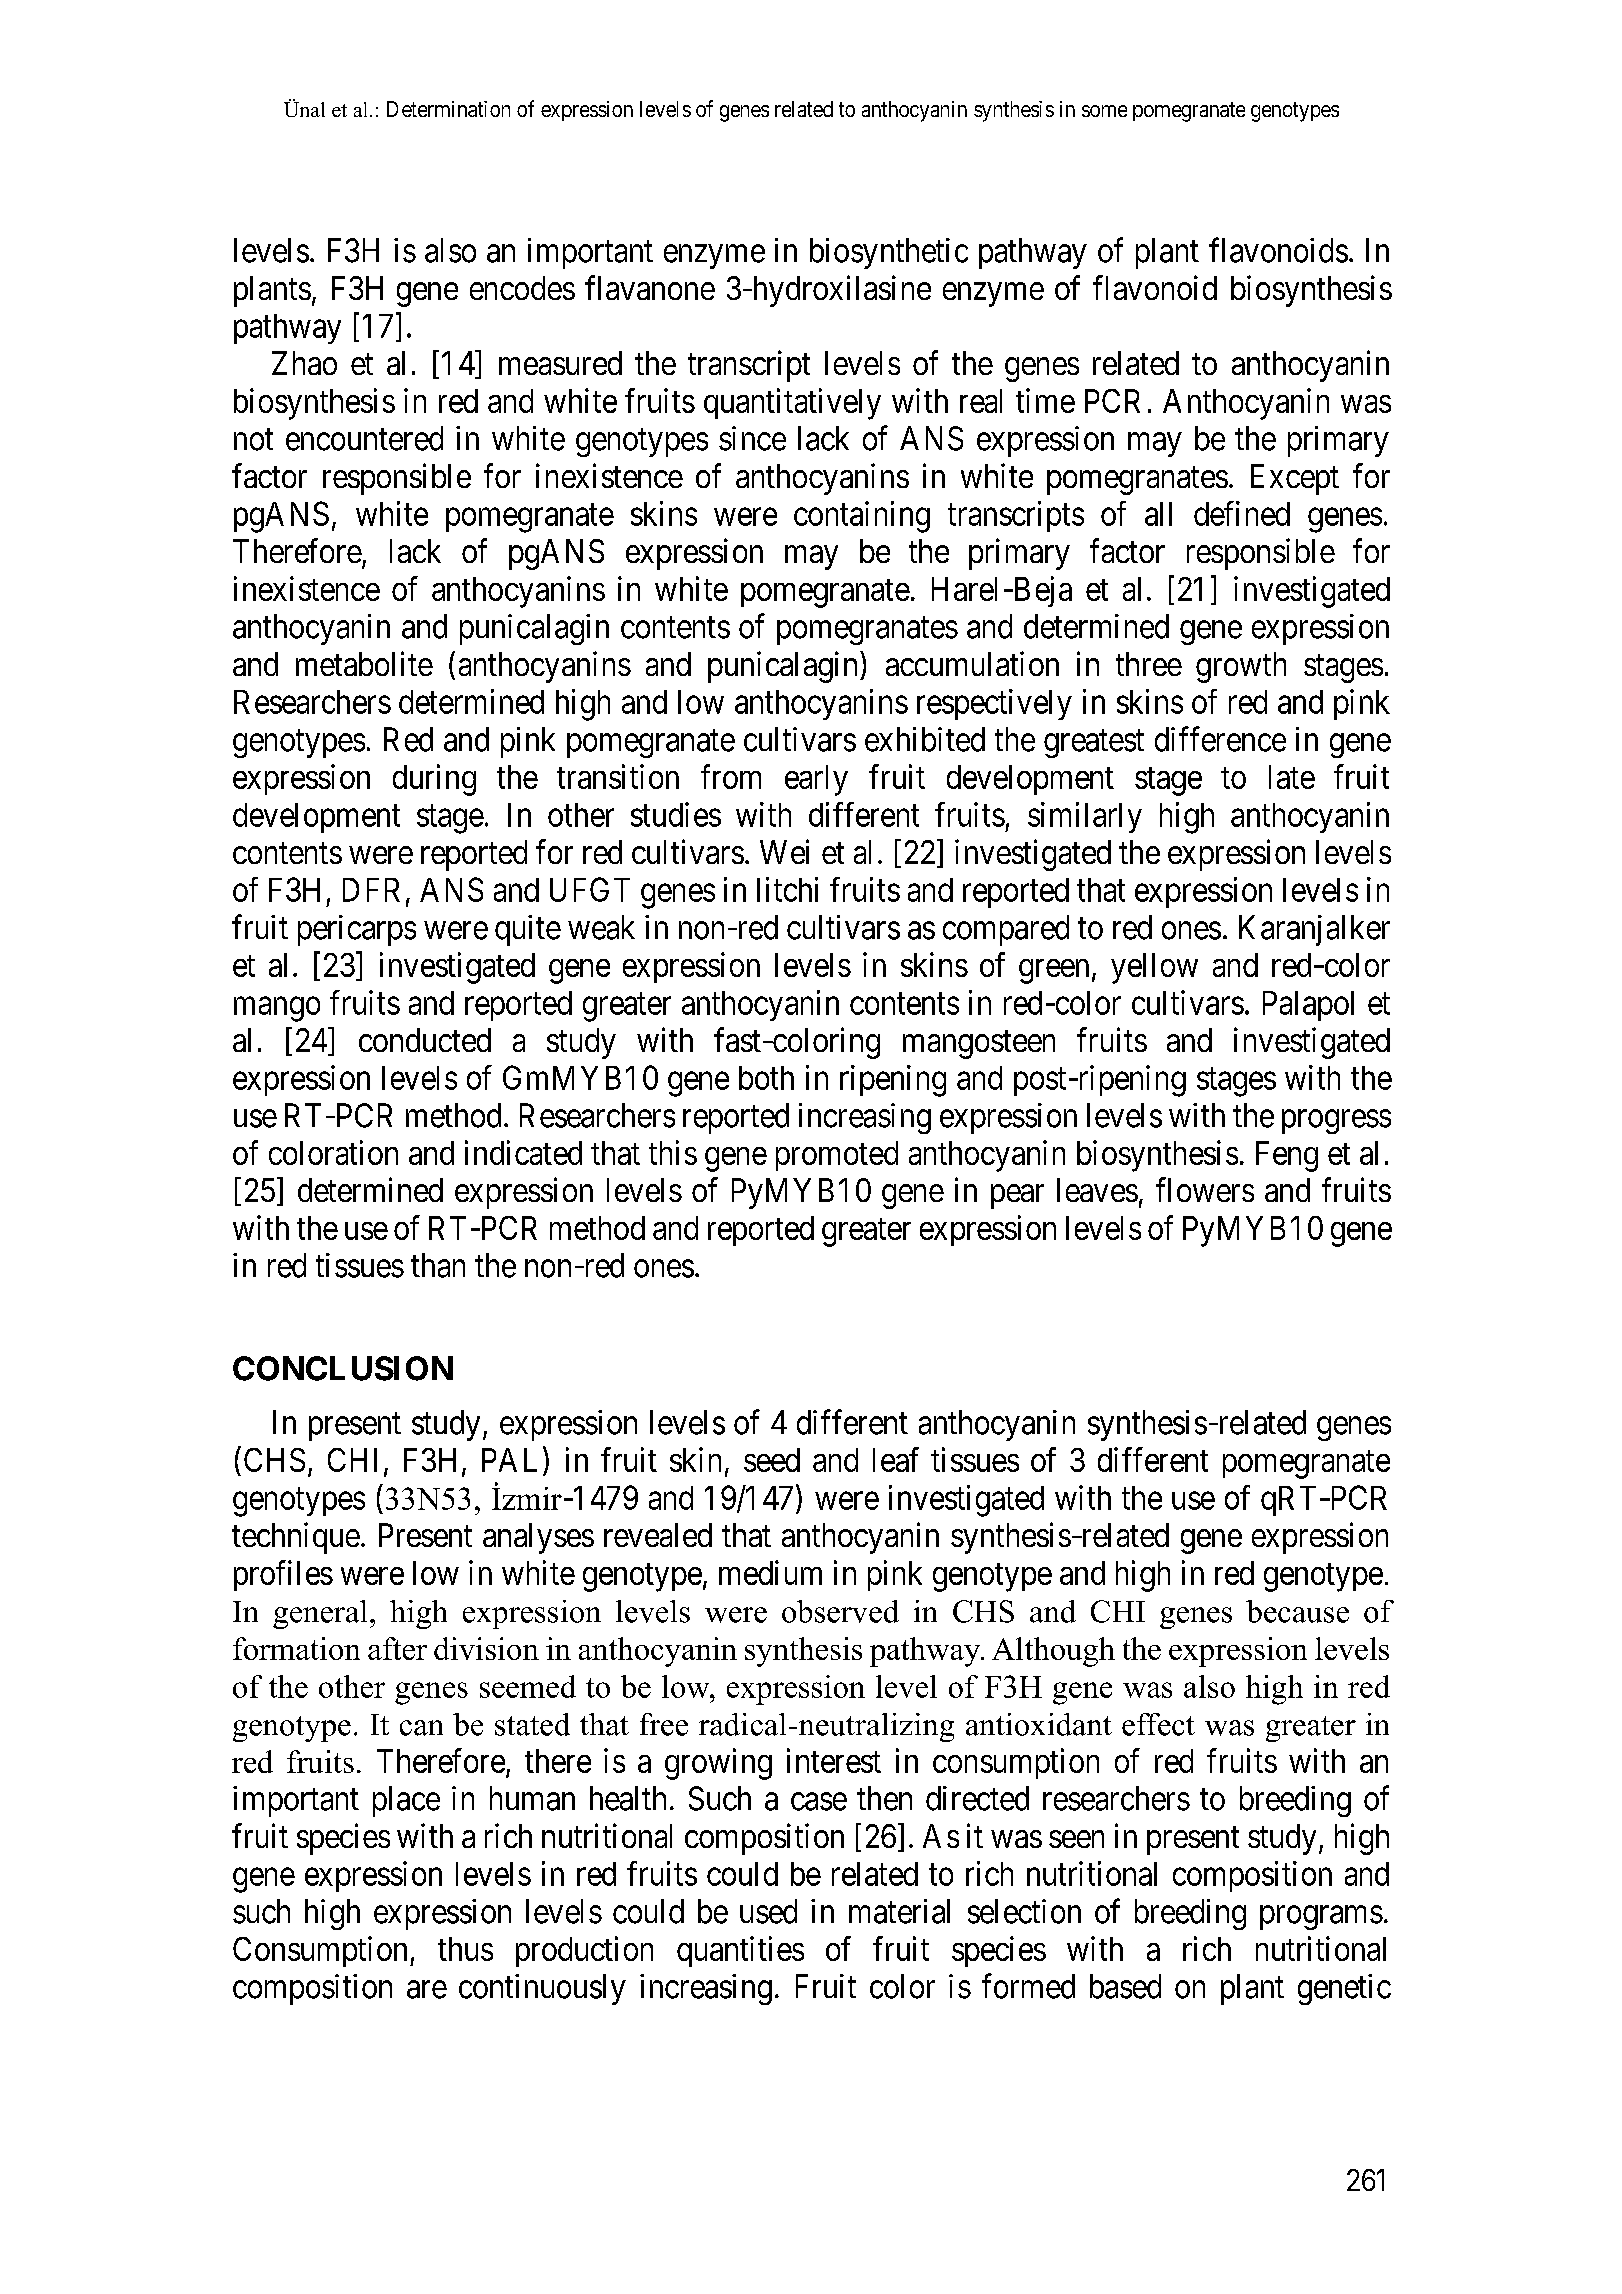  What do you see at coordinates (772, 1460) in the document?
I see `seed` at bounding box center [772, 1460].
